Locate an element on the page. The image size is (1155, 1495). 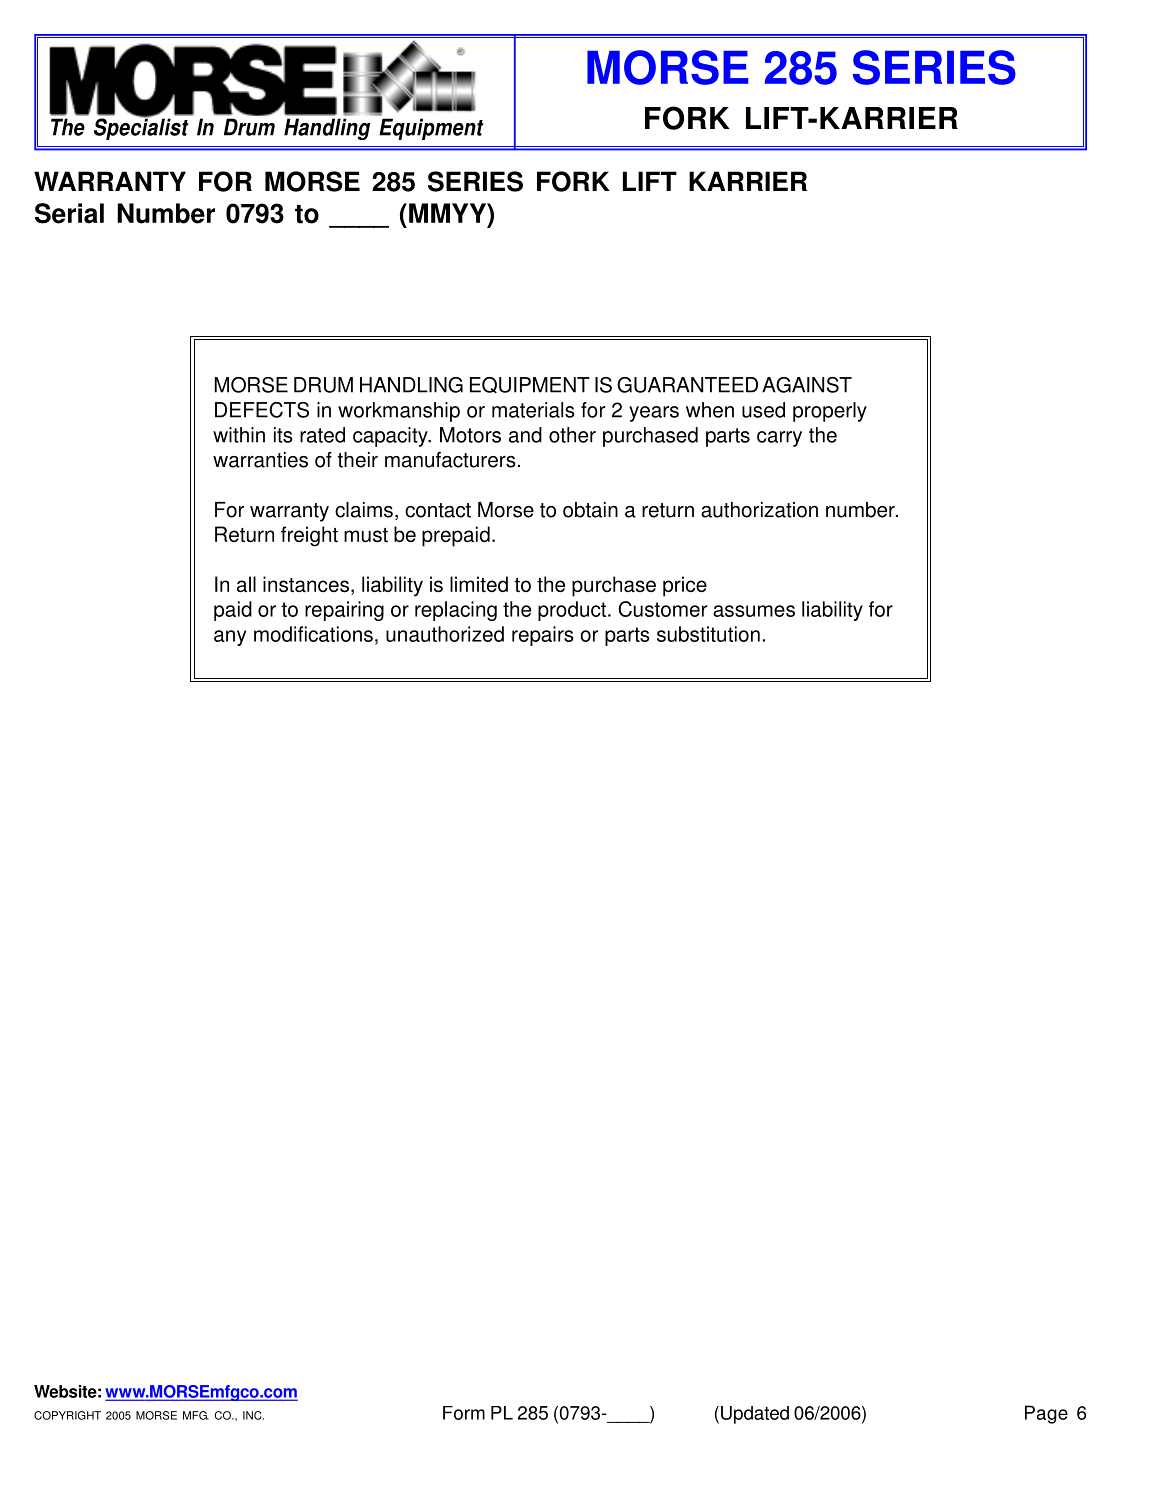
AGAINST is located at coordinates (807, 385).
